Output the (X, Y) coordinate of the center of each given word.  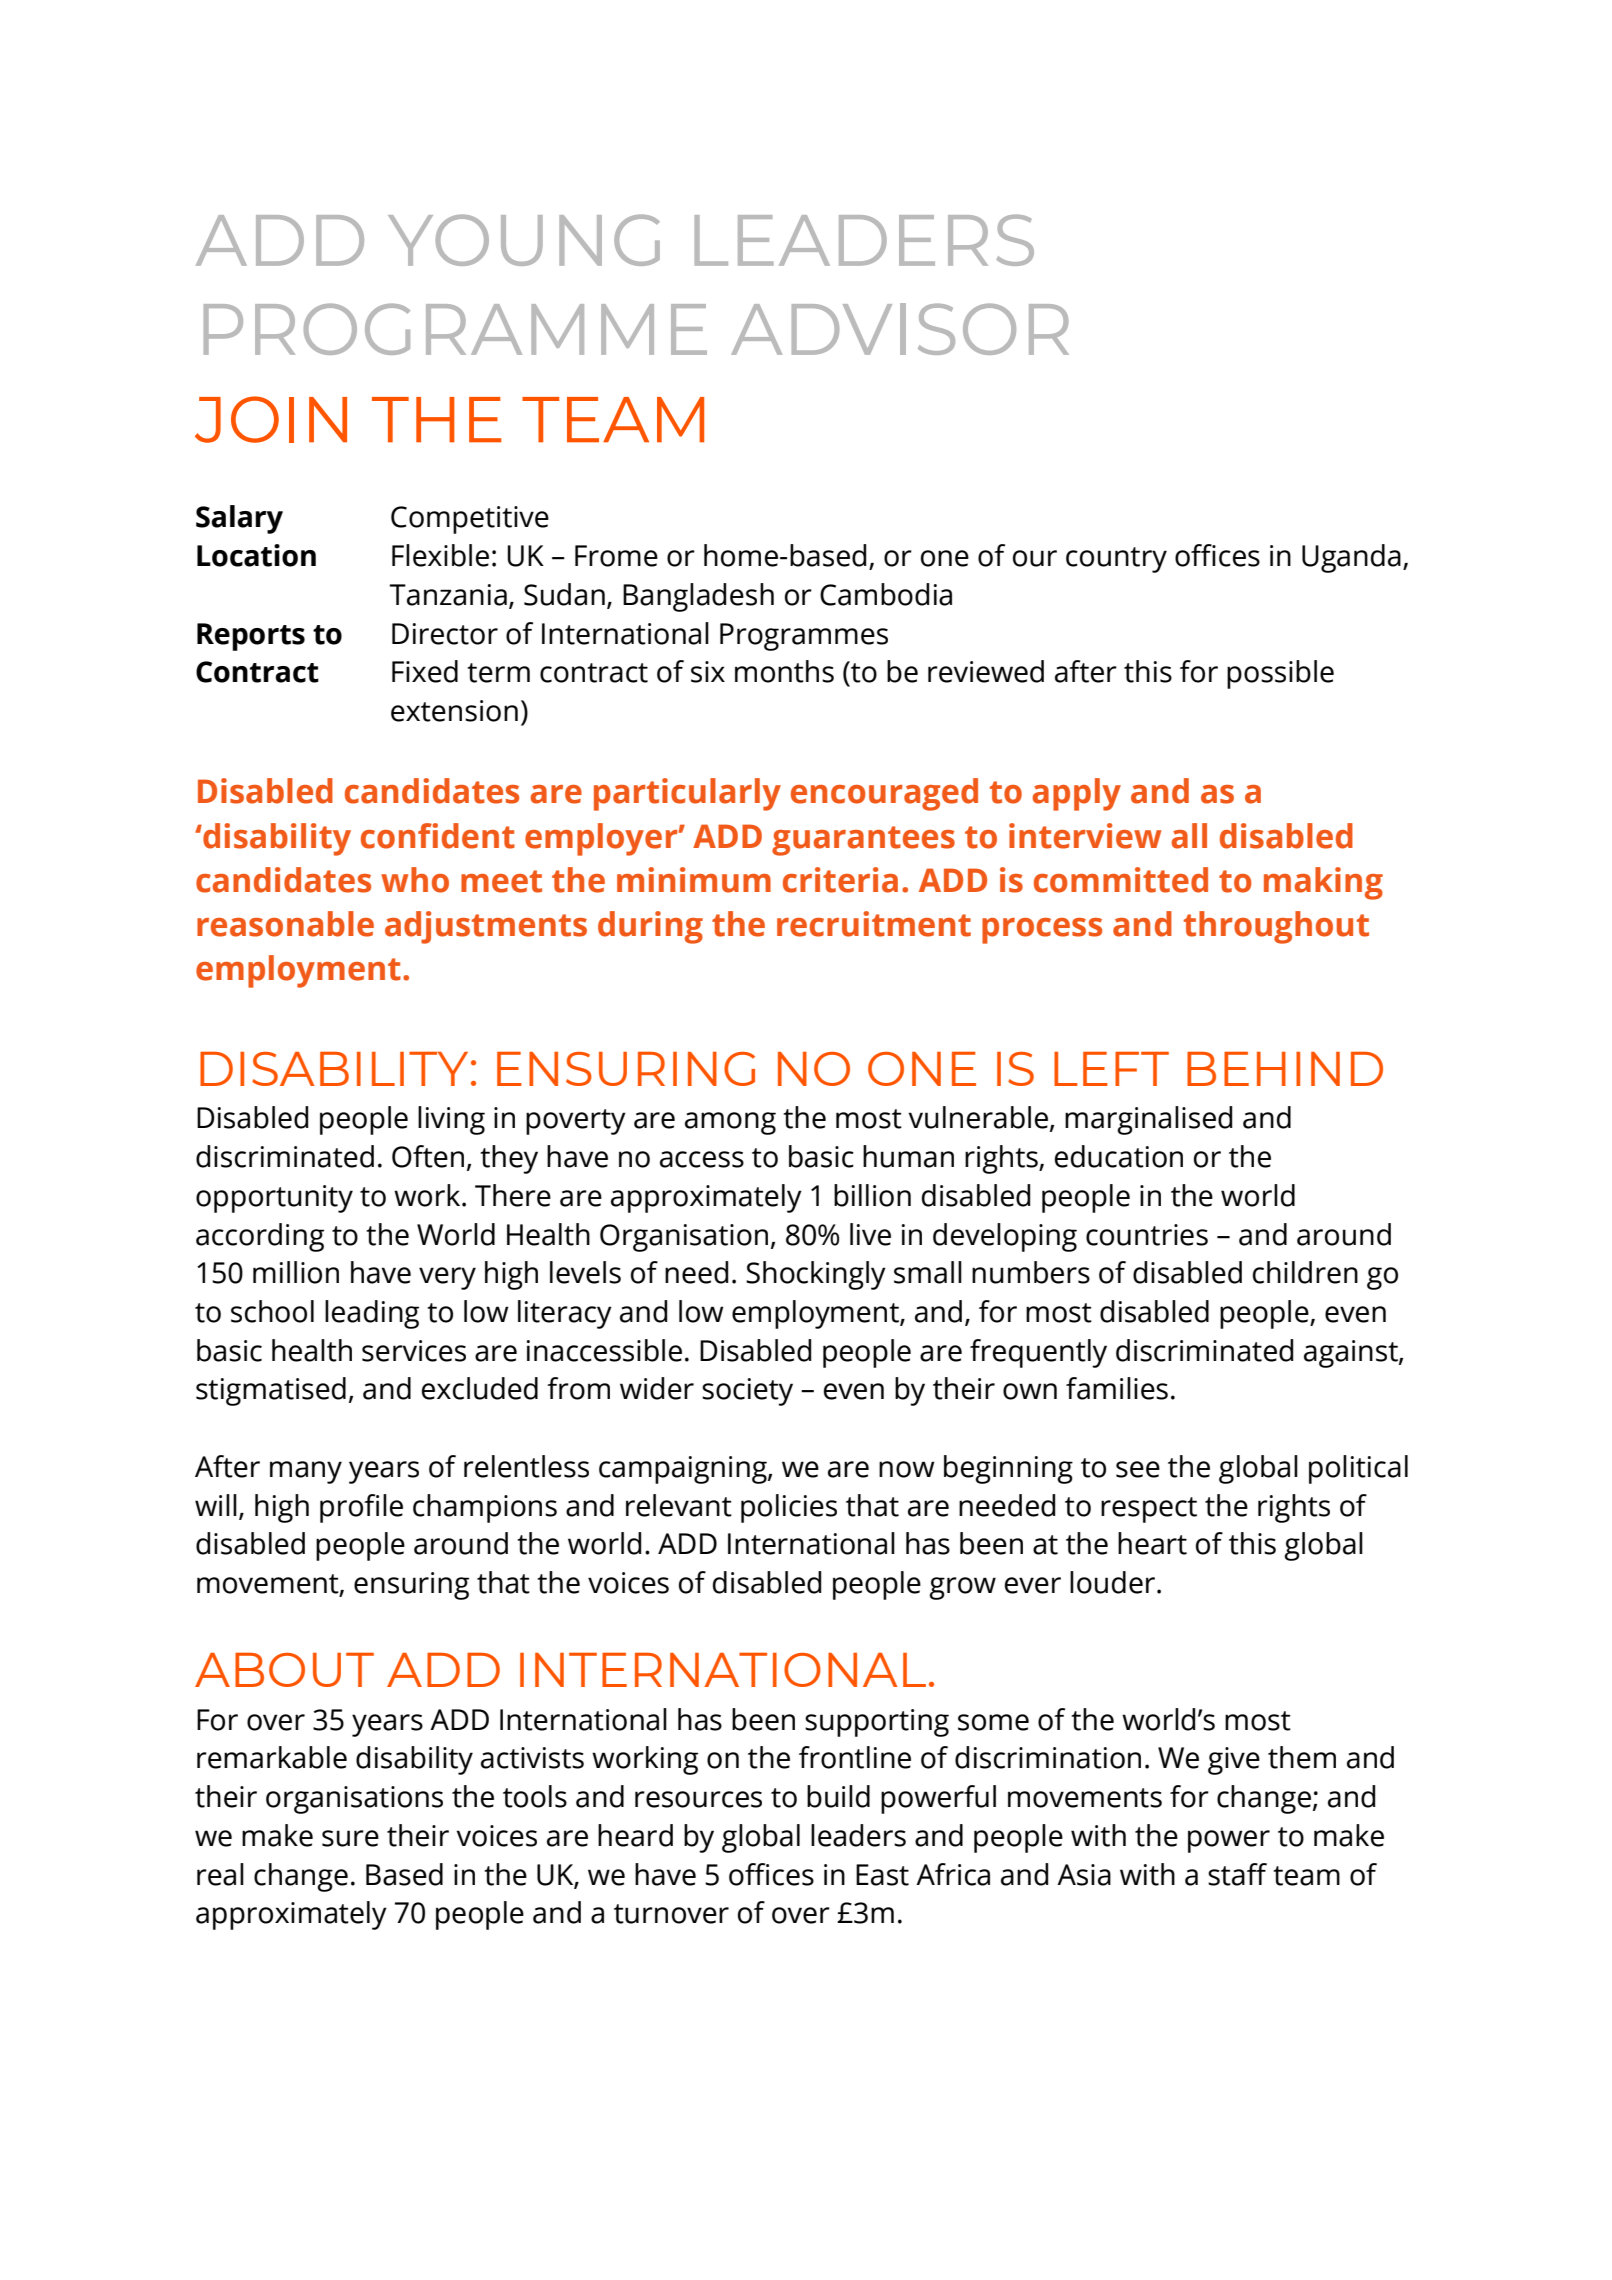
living (451, 1120)
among (730, 1123)
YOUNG (524, 240)
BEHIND (1285, 1069)
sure (350, 1838)
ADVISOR (900, 329)
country (1116, 560)
